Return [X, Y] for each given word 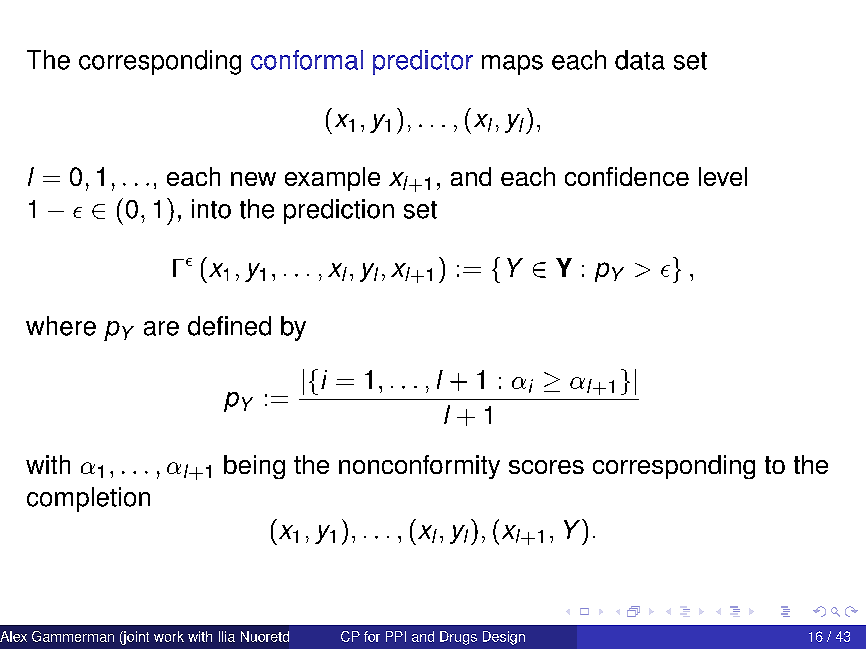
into [211, 209]
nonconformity [419, 467]
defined [229, 326]
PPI [396, 636]
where [61, 326]
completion [88, 499]
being [254, 467]
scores [546, 467]
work [169, 636]
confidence [627, 176]
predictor [423, 62]
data [640, 60]
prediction [339, 211]
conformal [307, 60]
